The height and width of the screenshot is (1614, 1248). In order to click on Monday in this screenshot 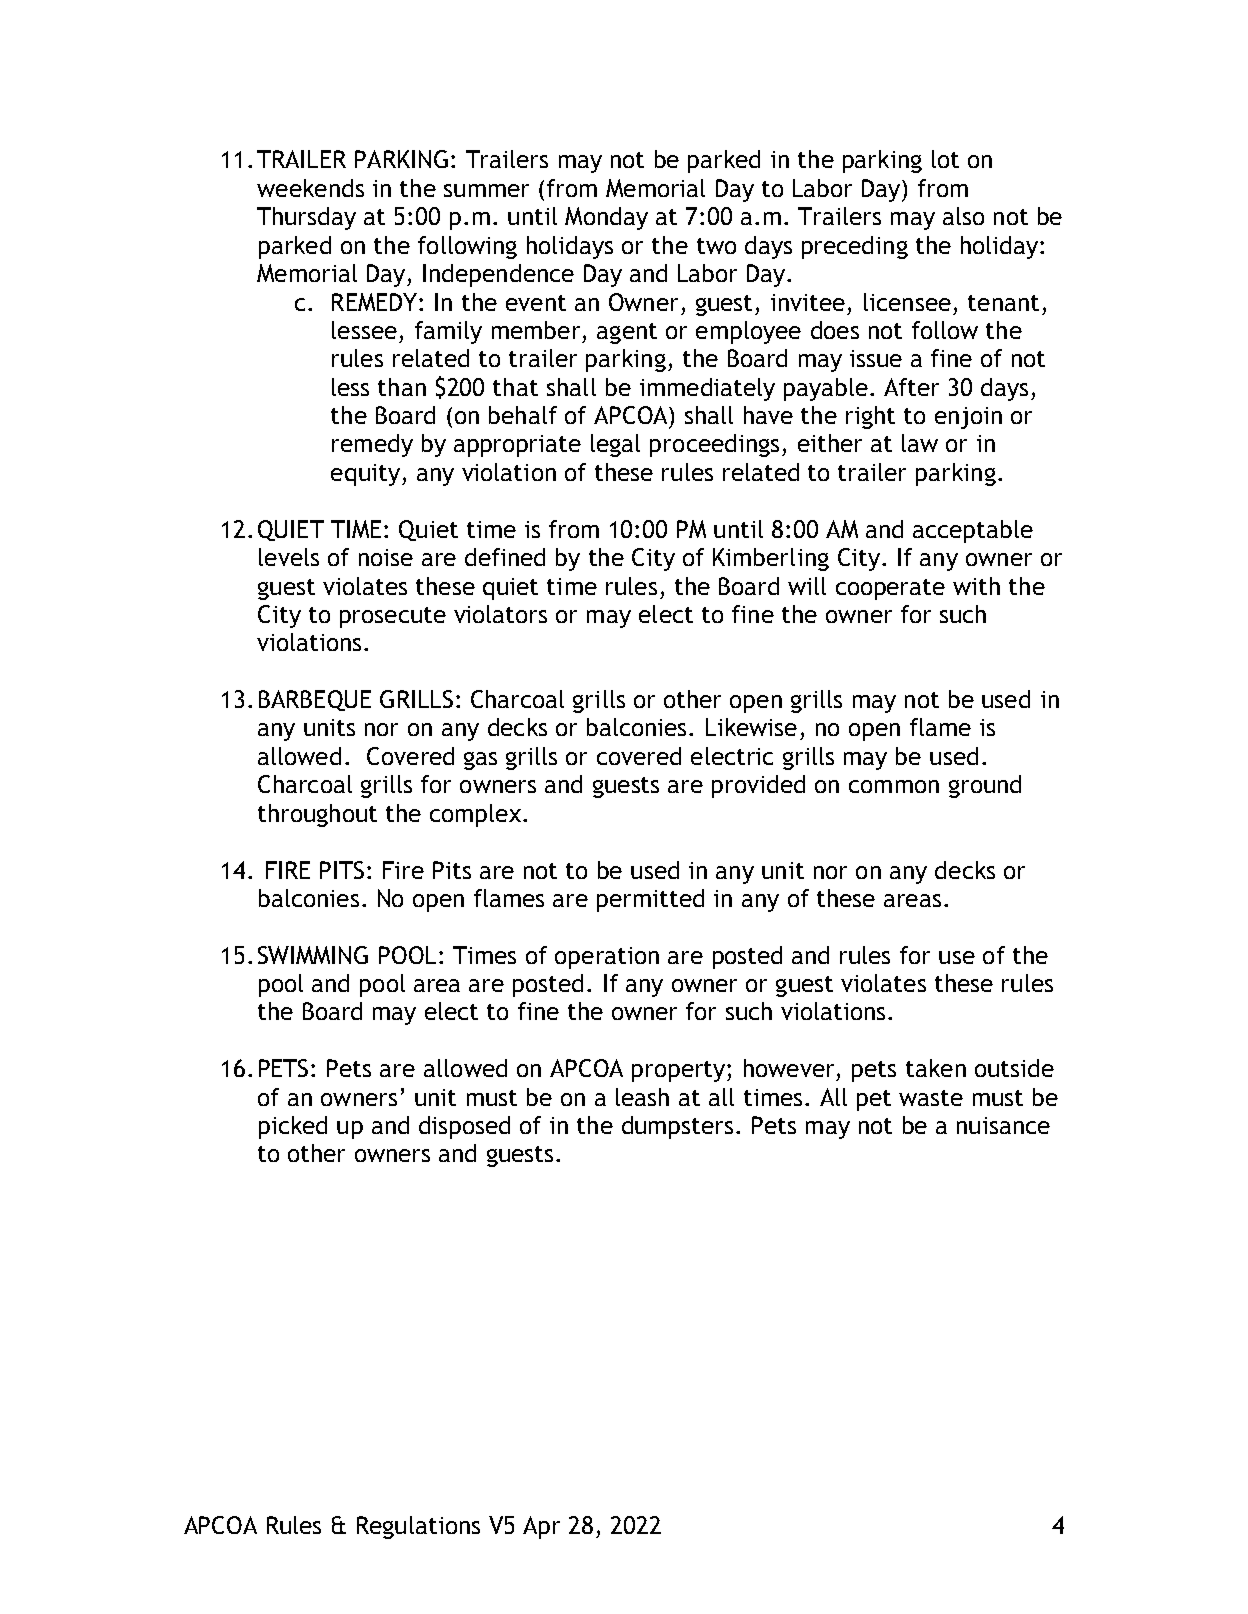, I will do `click(606, 218)`.
